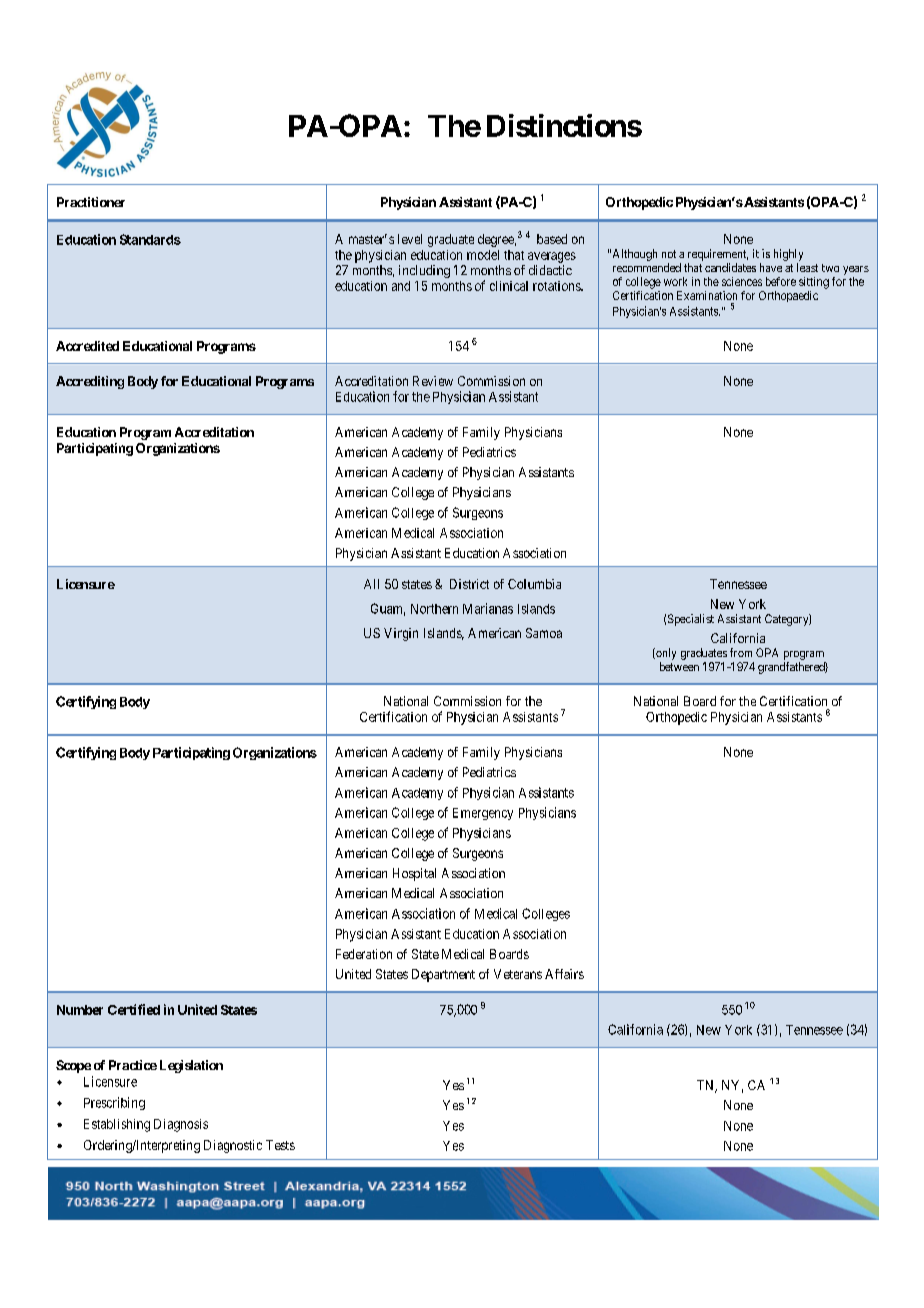 This document has width=924, height=1308. What do you see at coordinates (150, 239) in the document?
I see `Standards` at bounding box center [150, 239].
